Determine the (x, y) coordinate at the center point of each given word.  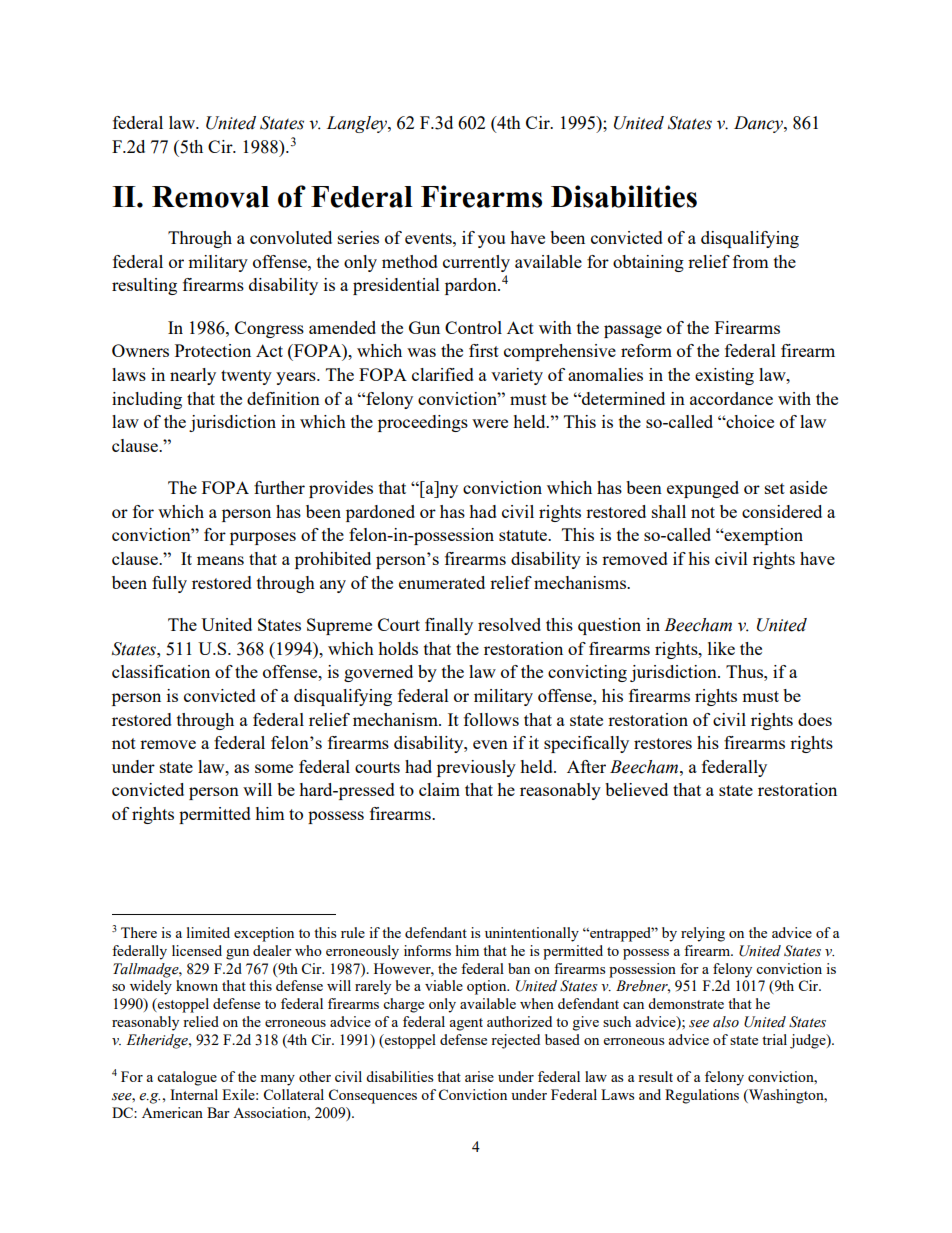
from (751, 261)
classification (161, 671)
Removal (210, 197)
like (721, 648)
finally (449, 626)
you (491, 241)
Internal (194, 1094)
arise (479, 1076)
